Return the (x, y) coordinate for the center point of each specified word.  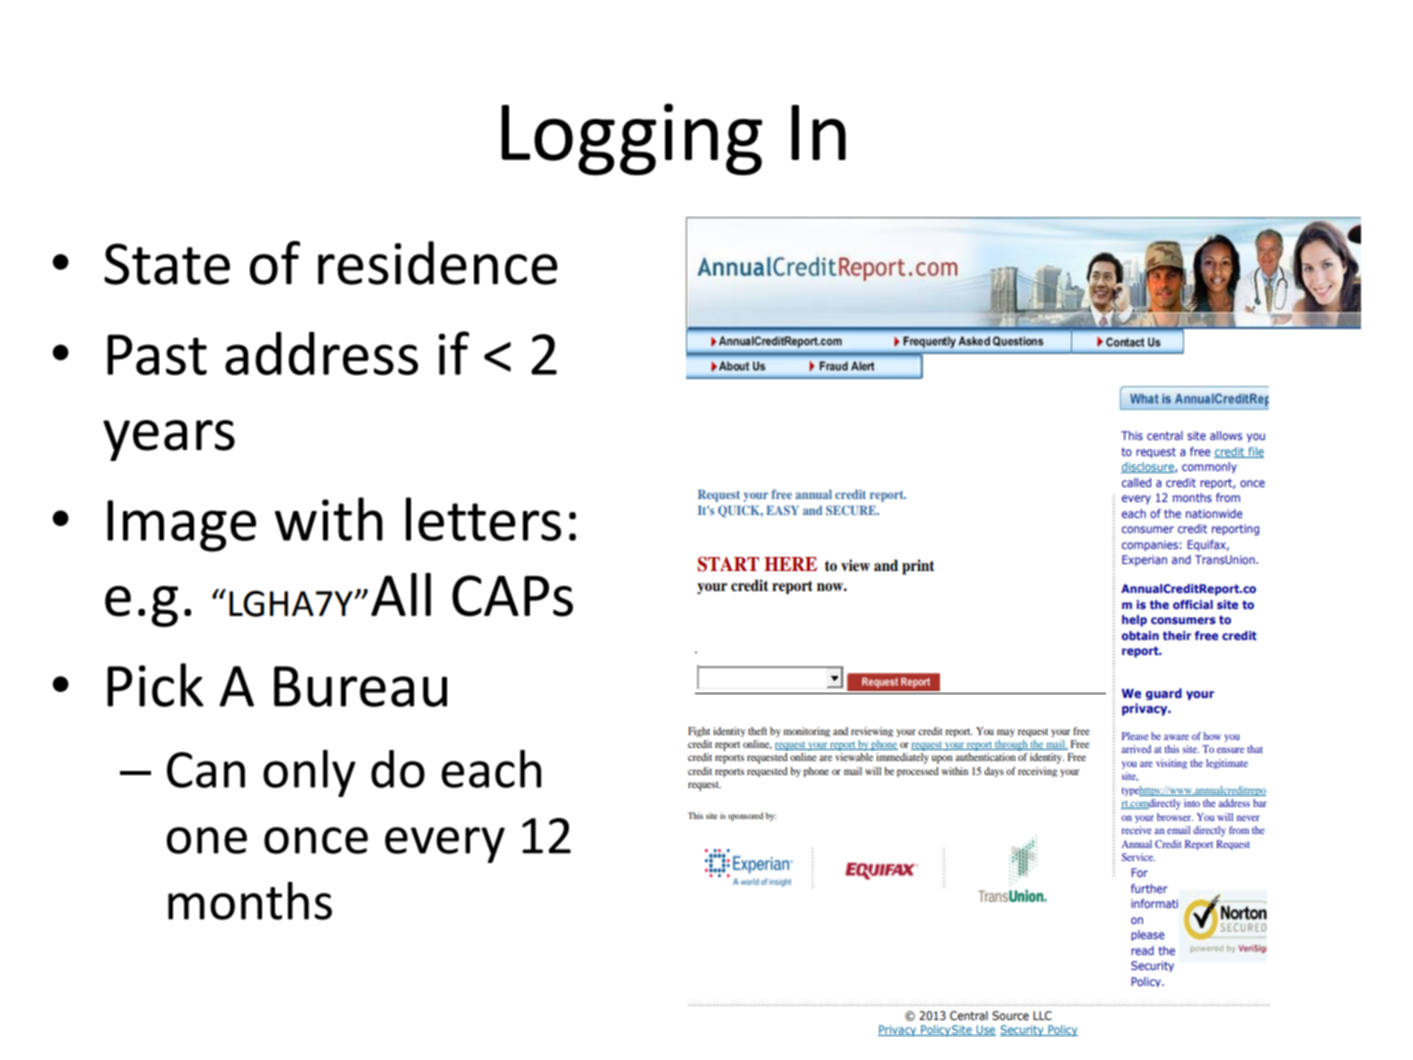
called (1136, 482)
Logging (631, 139)
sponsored (745, 816)
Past (157, 354)
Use (985, 1030)
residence (438, 263)
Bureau (360, 686)
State (167, 264)
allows (1226, 435)
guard (1164, 694)
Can (206, 770)
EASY (782, 510)
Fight (699, 732)
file (1255, 452)
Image (181, 526)
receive (1137, 830)
